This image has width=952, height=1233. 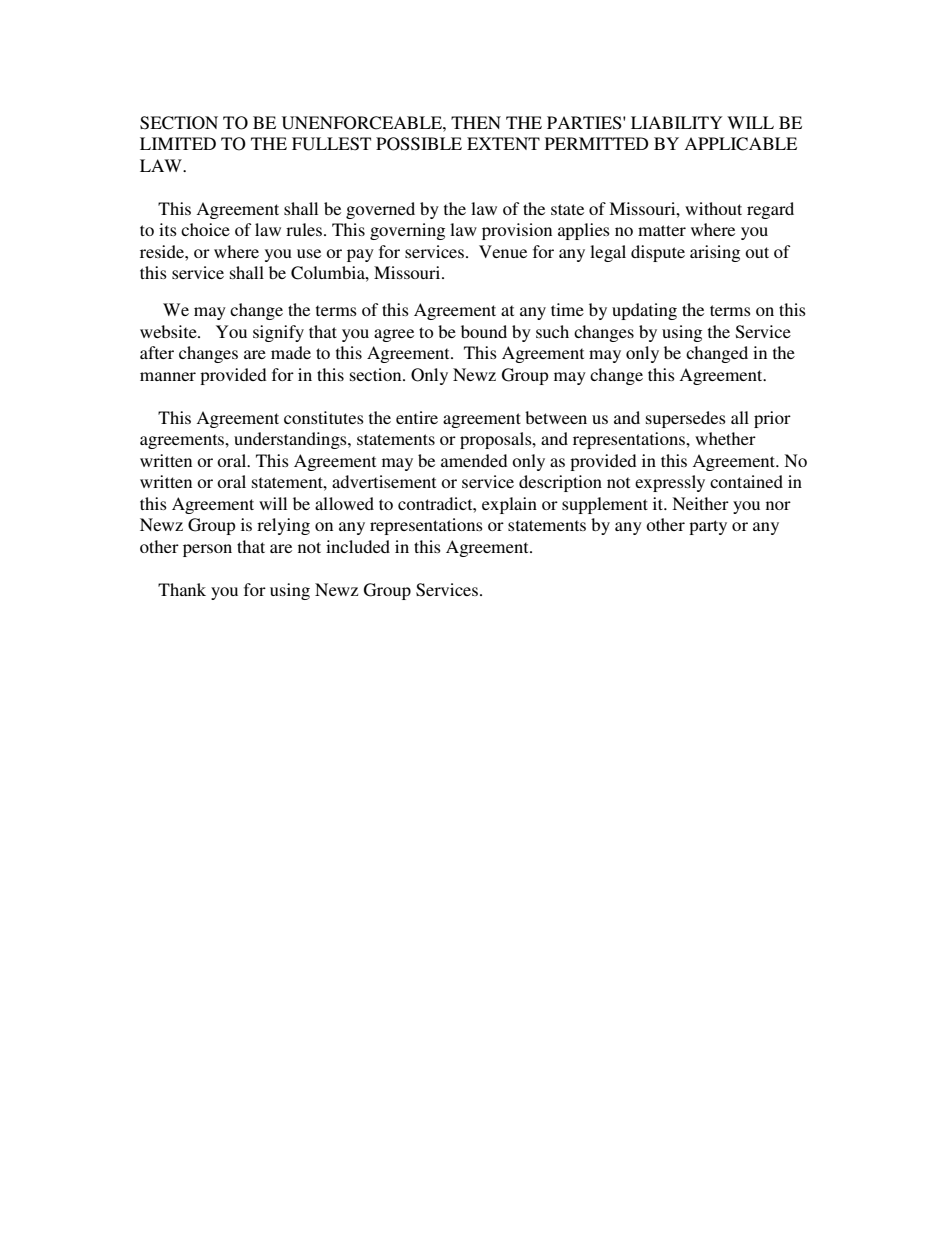 What do you see at coordinates (182, 589) in the image?
I see `Thank` at bounding box center [182, 589].
